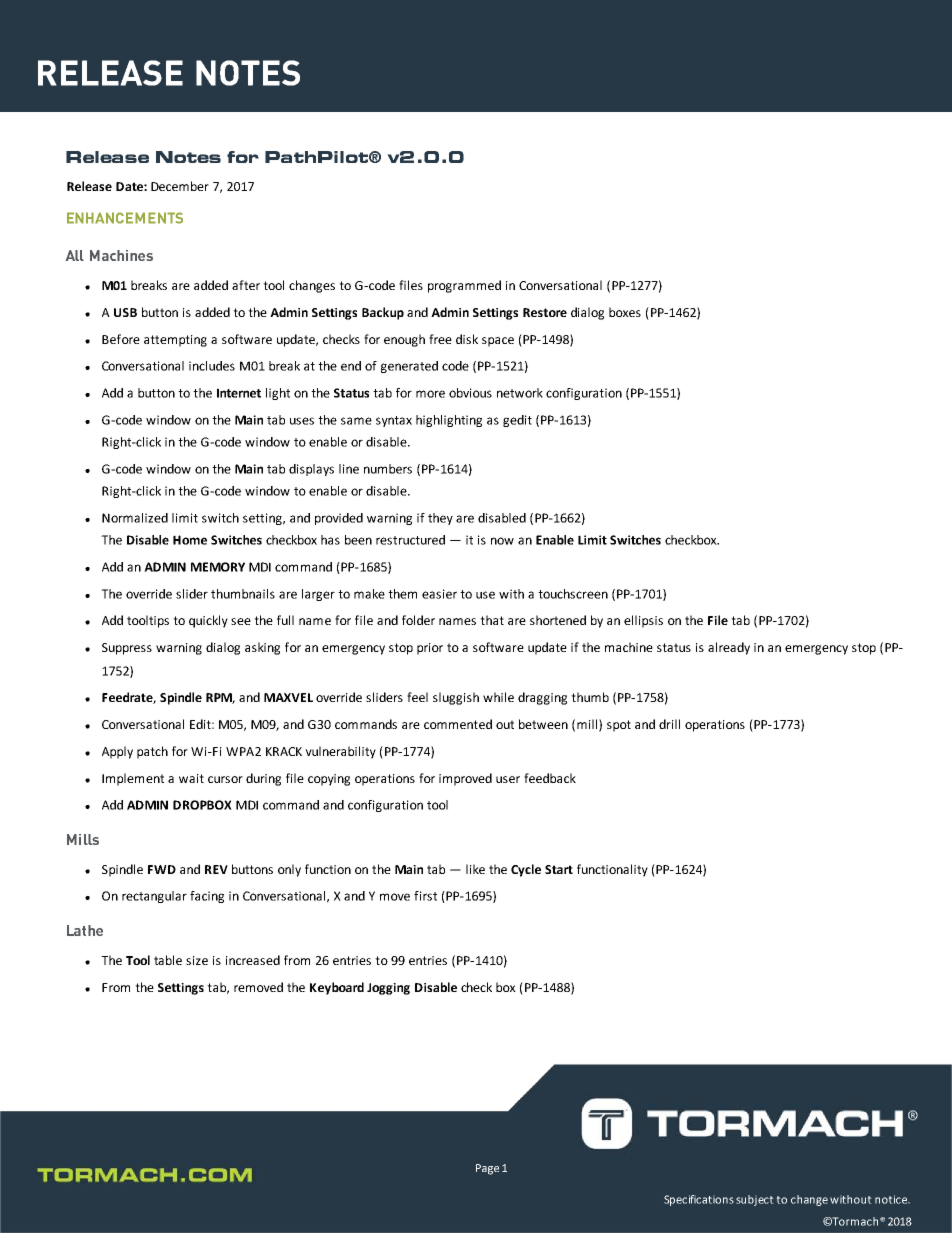 The height and width of the screenshot is (1233, 952). Describe the element at coordinates (135, 518) in the screenshot. I see `Normalized` at that location.
